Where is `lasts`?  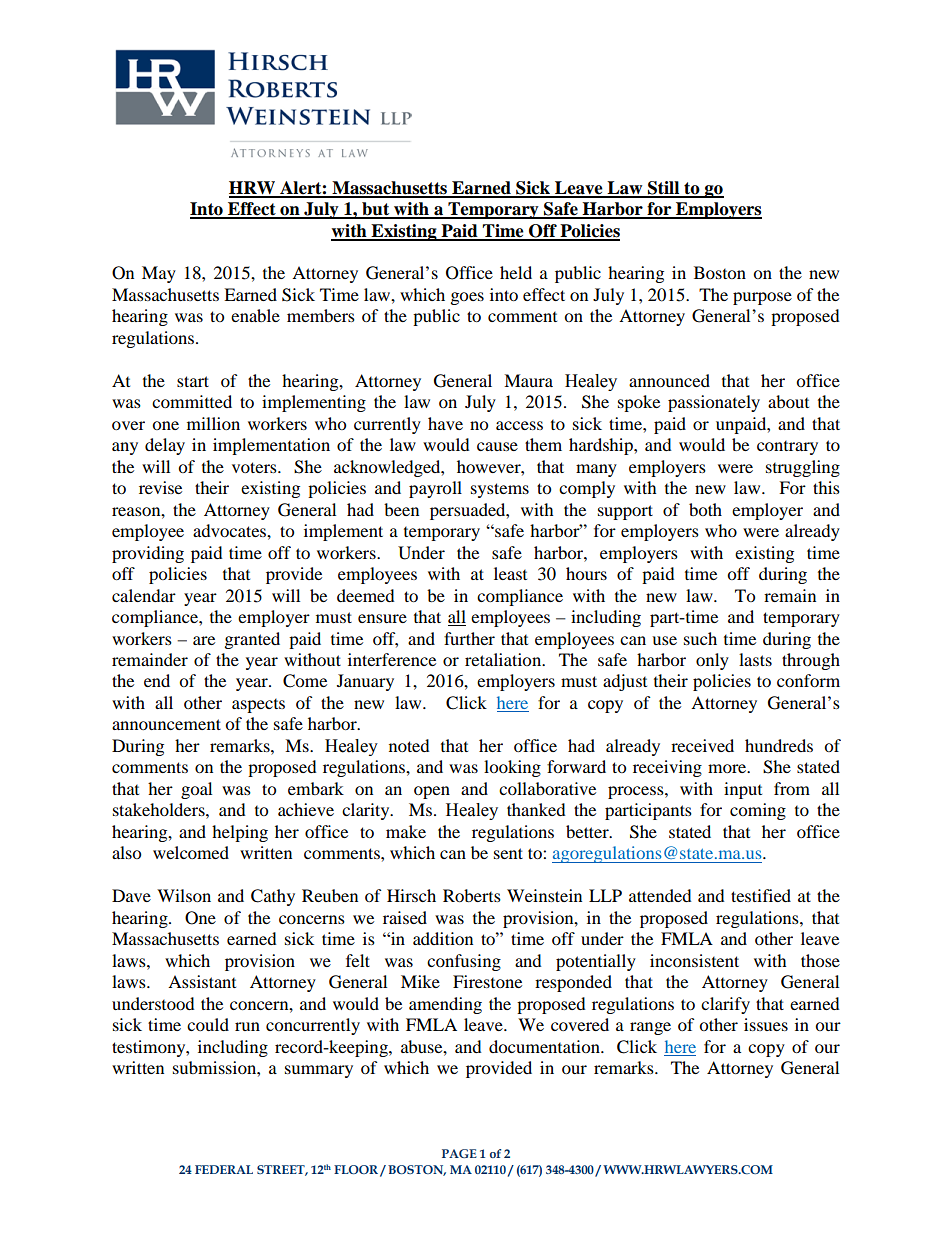 lasts is located at coordinates (755, 659).
